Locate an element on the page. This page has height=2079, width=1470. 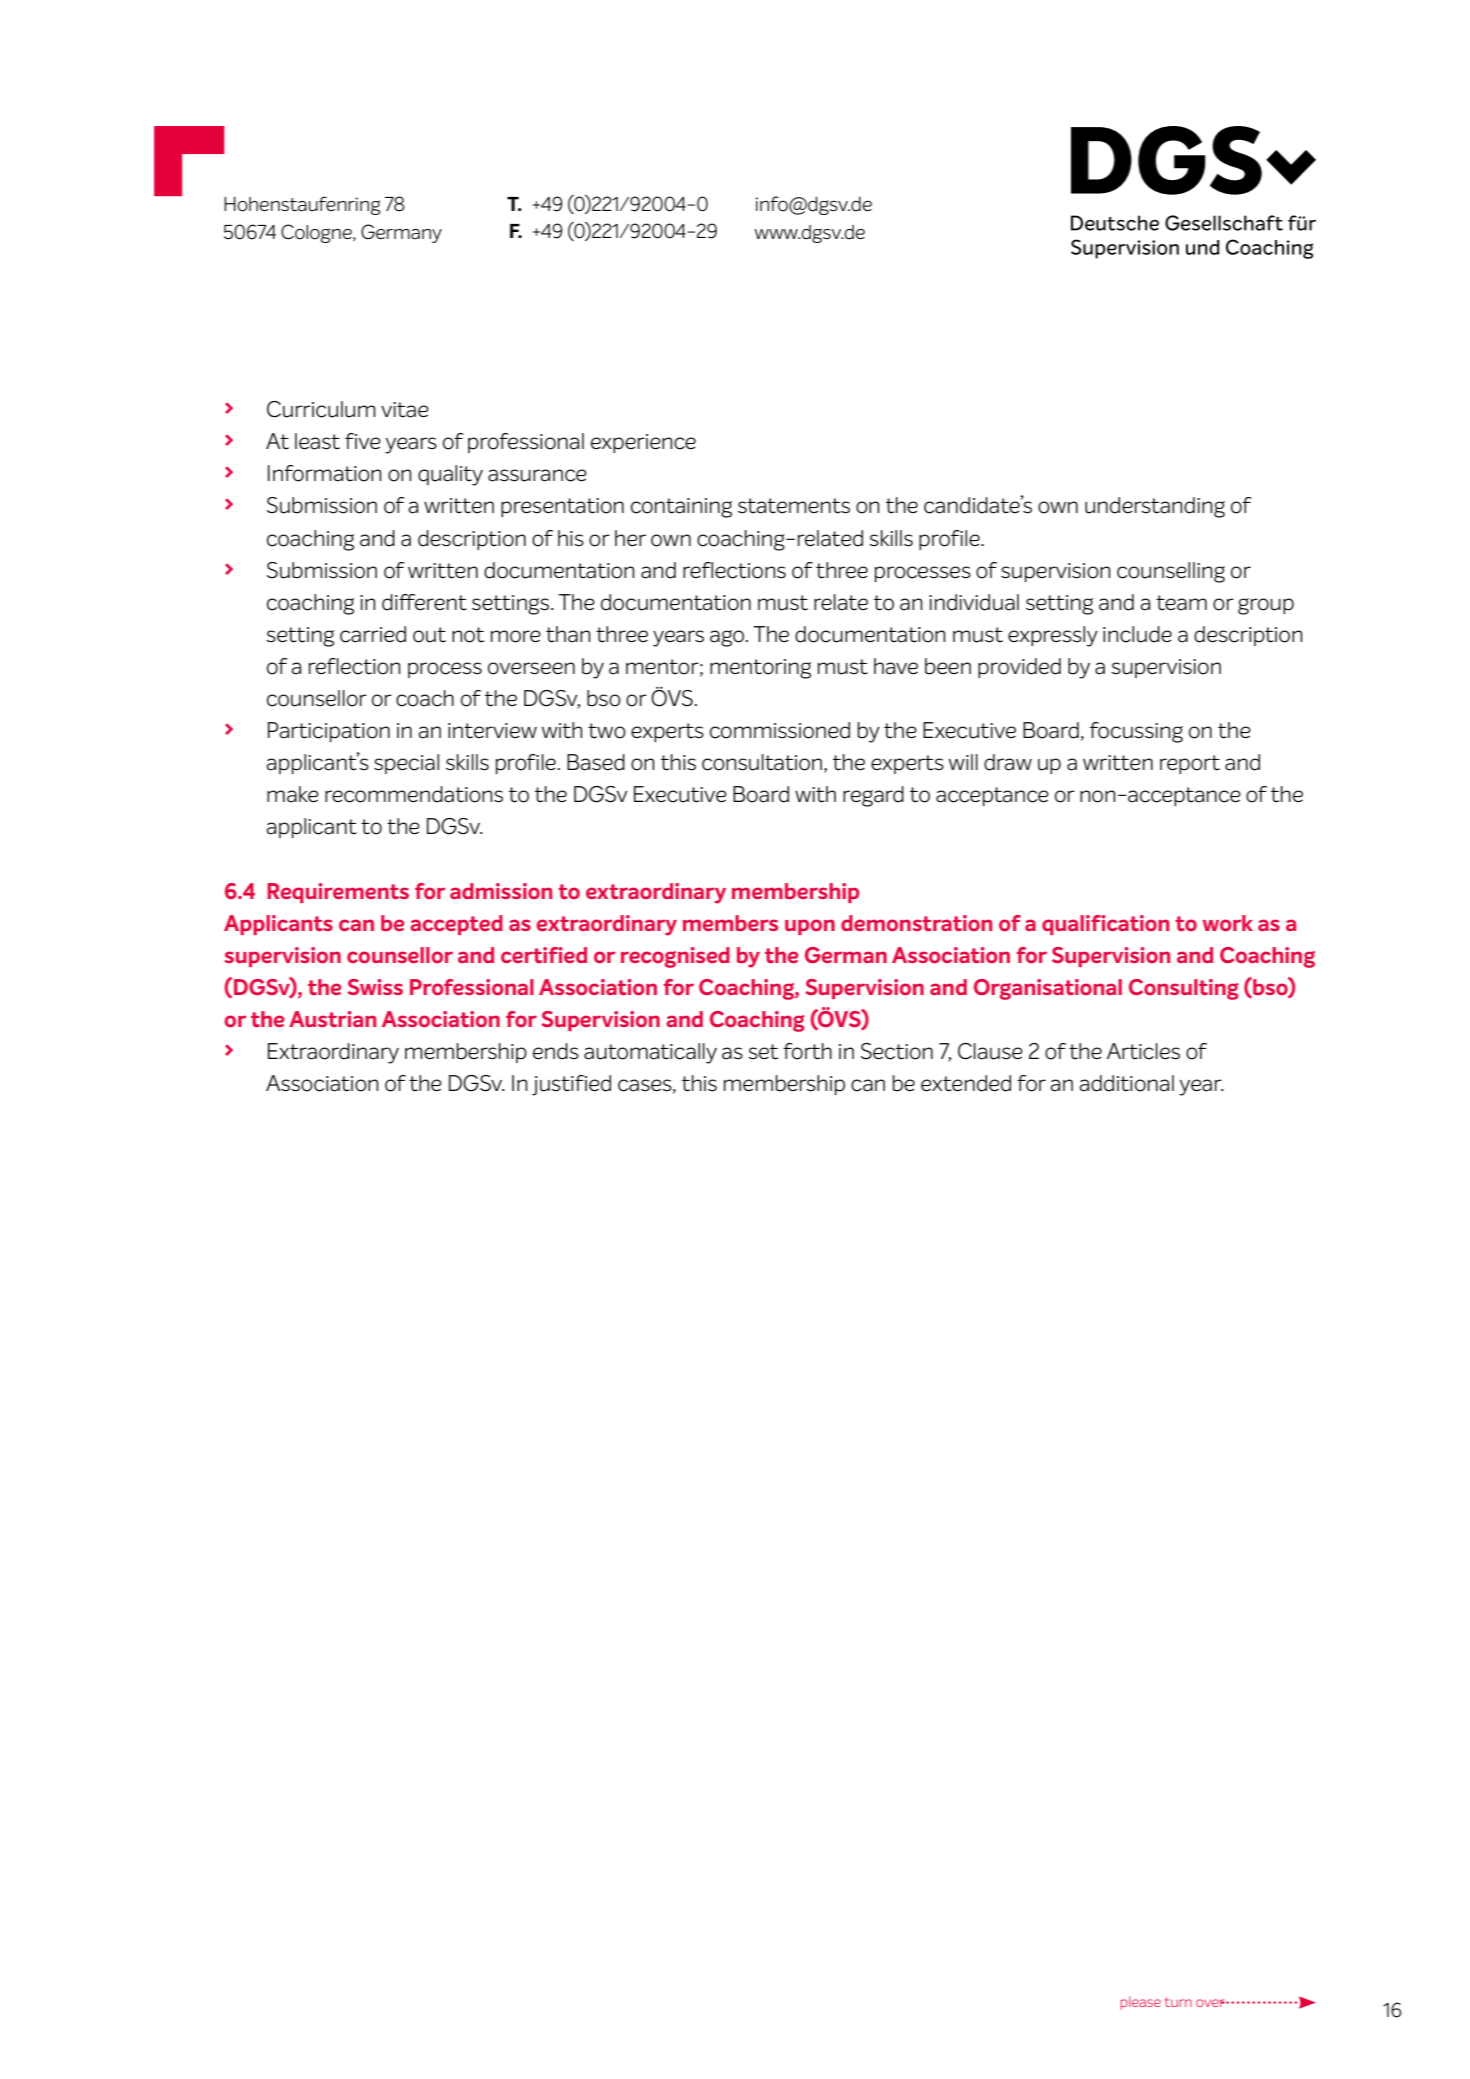
different is located at coordinates (424, 602).
